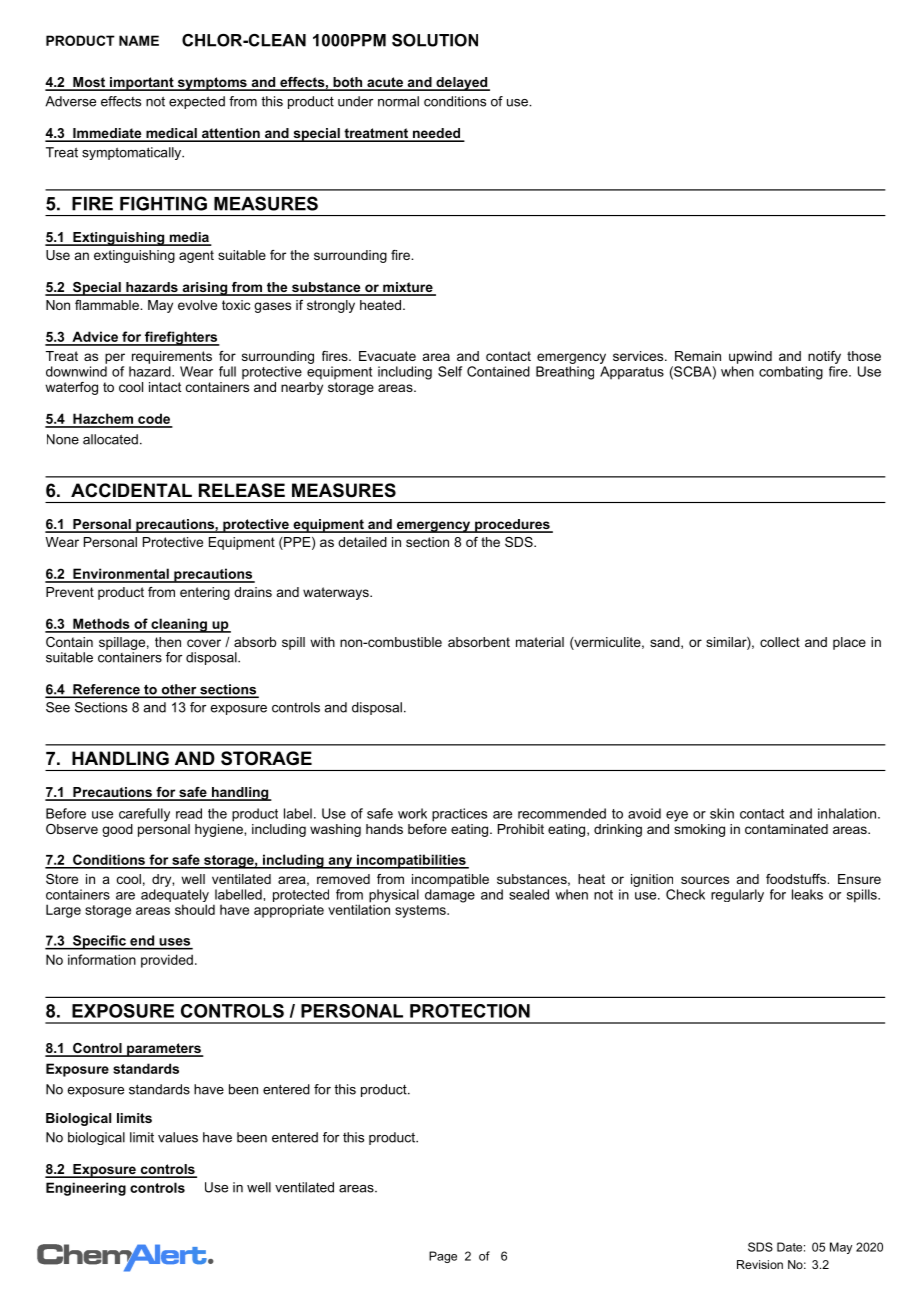 The width and height of the document is (924, 1308). Describe the element at coordinates (459, 815) in the document. I see `practices` at that location.
